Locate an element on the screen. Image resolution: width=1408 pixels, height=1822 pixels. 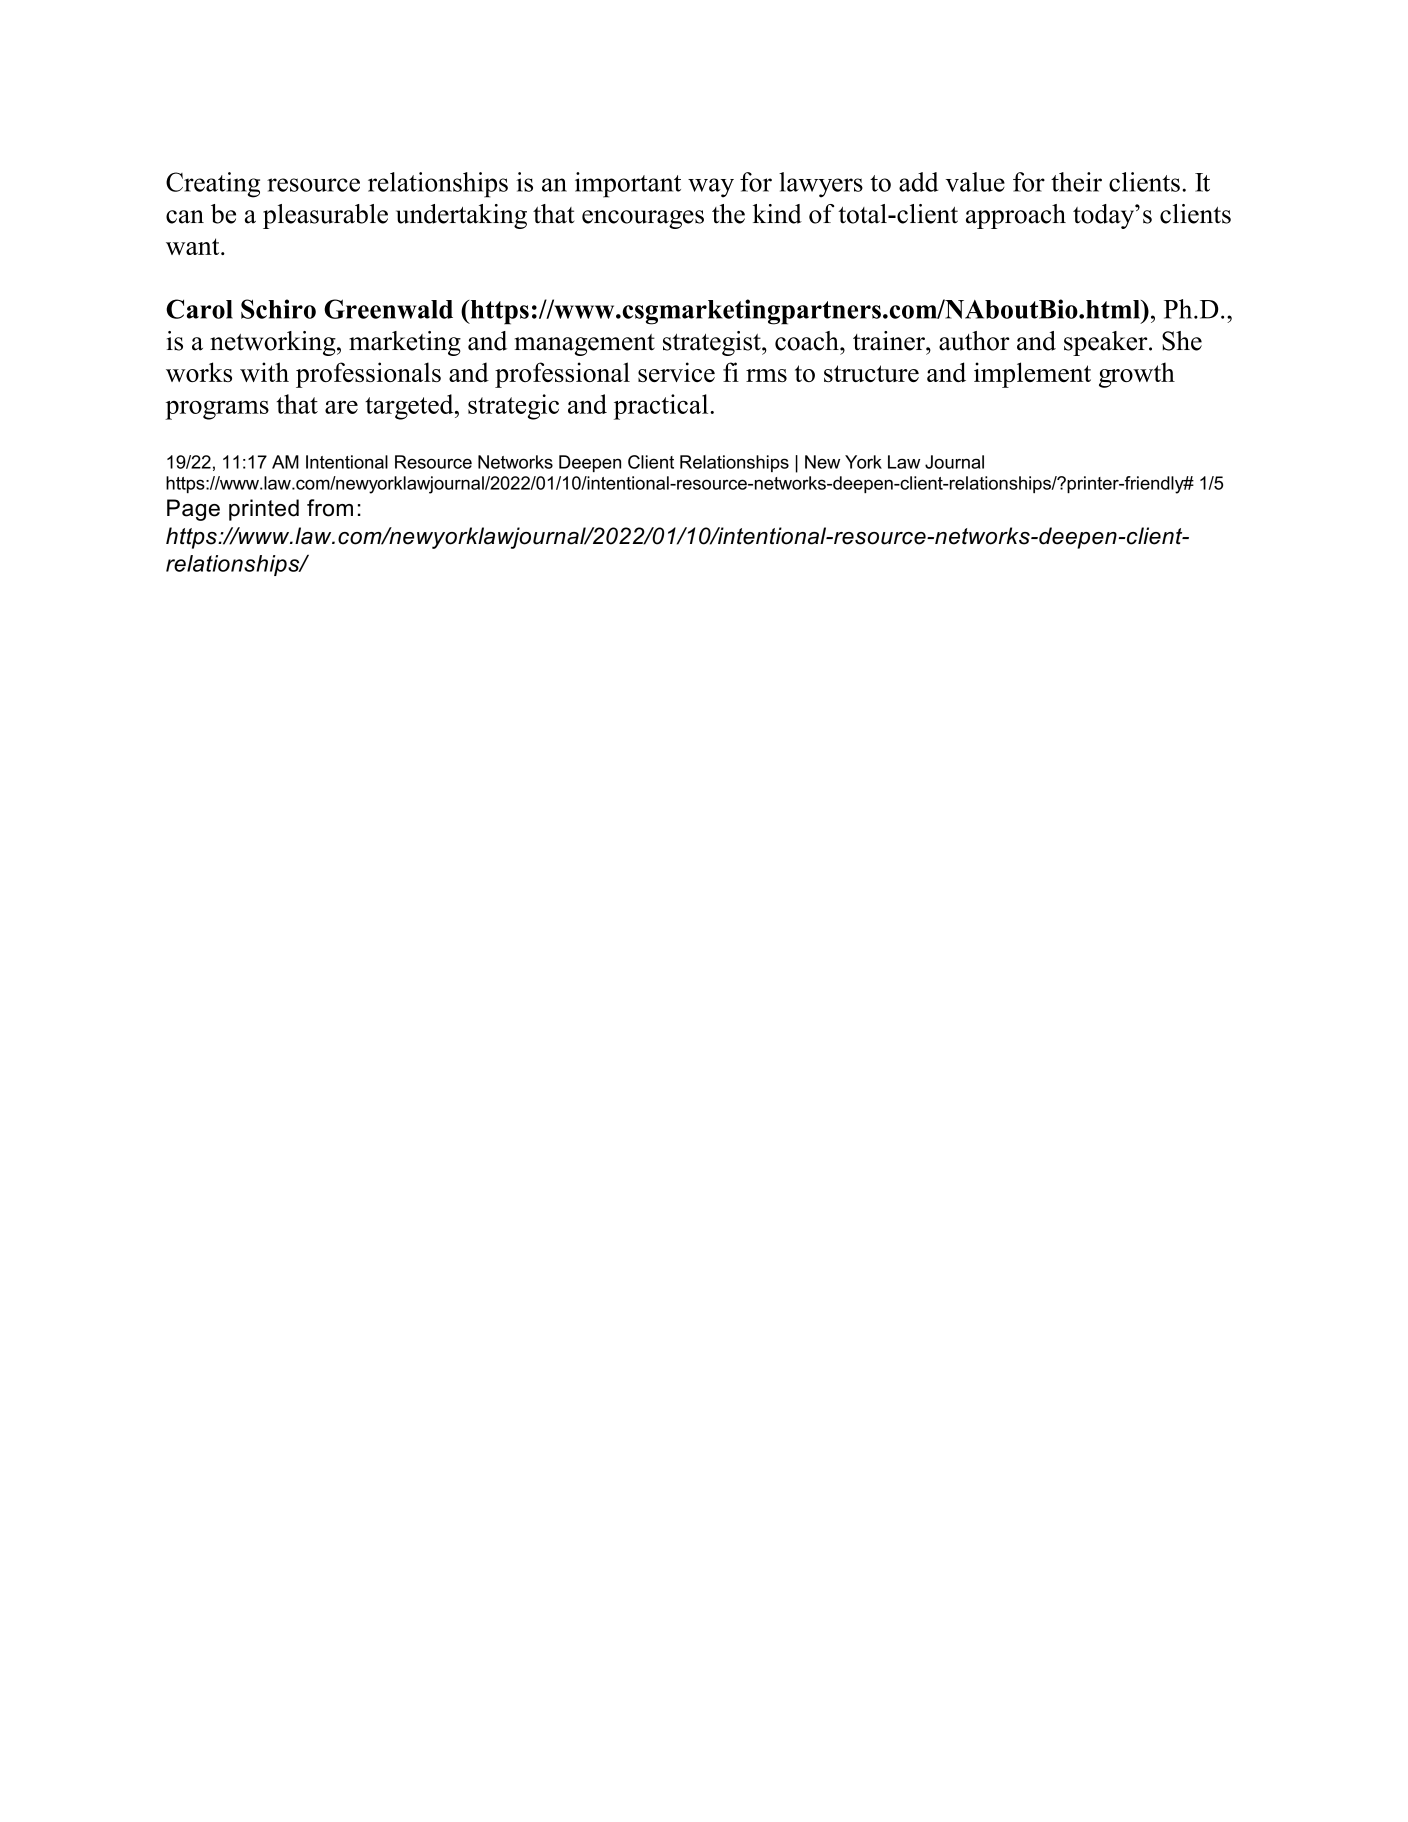
practical is located at coordinates (662, 407).
